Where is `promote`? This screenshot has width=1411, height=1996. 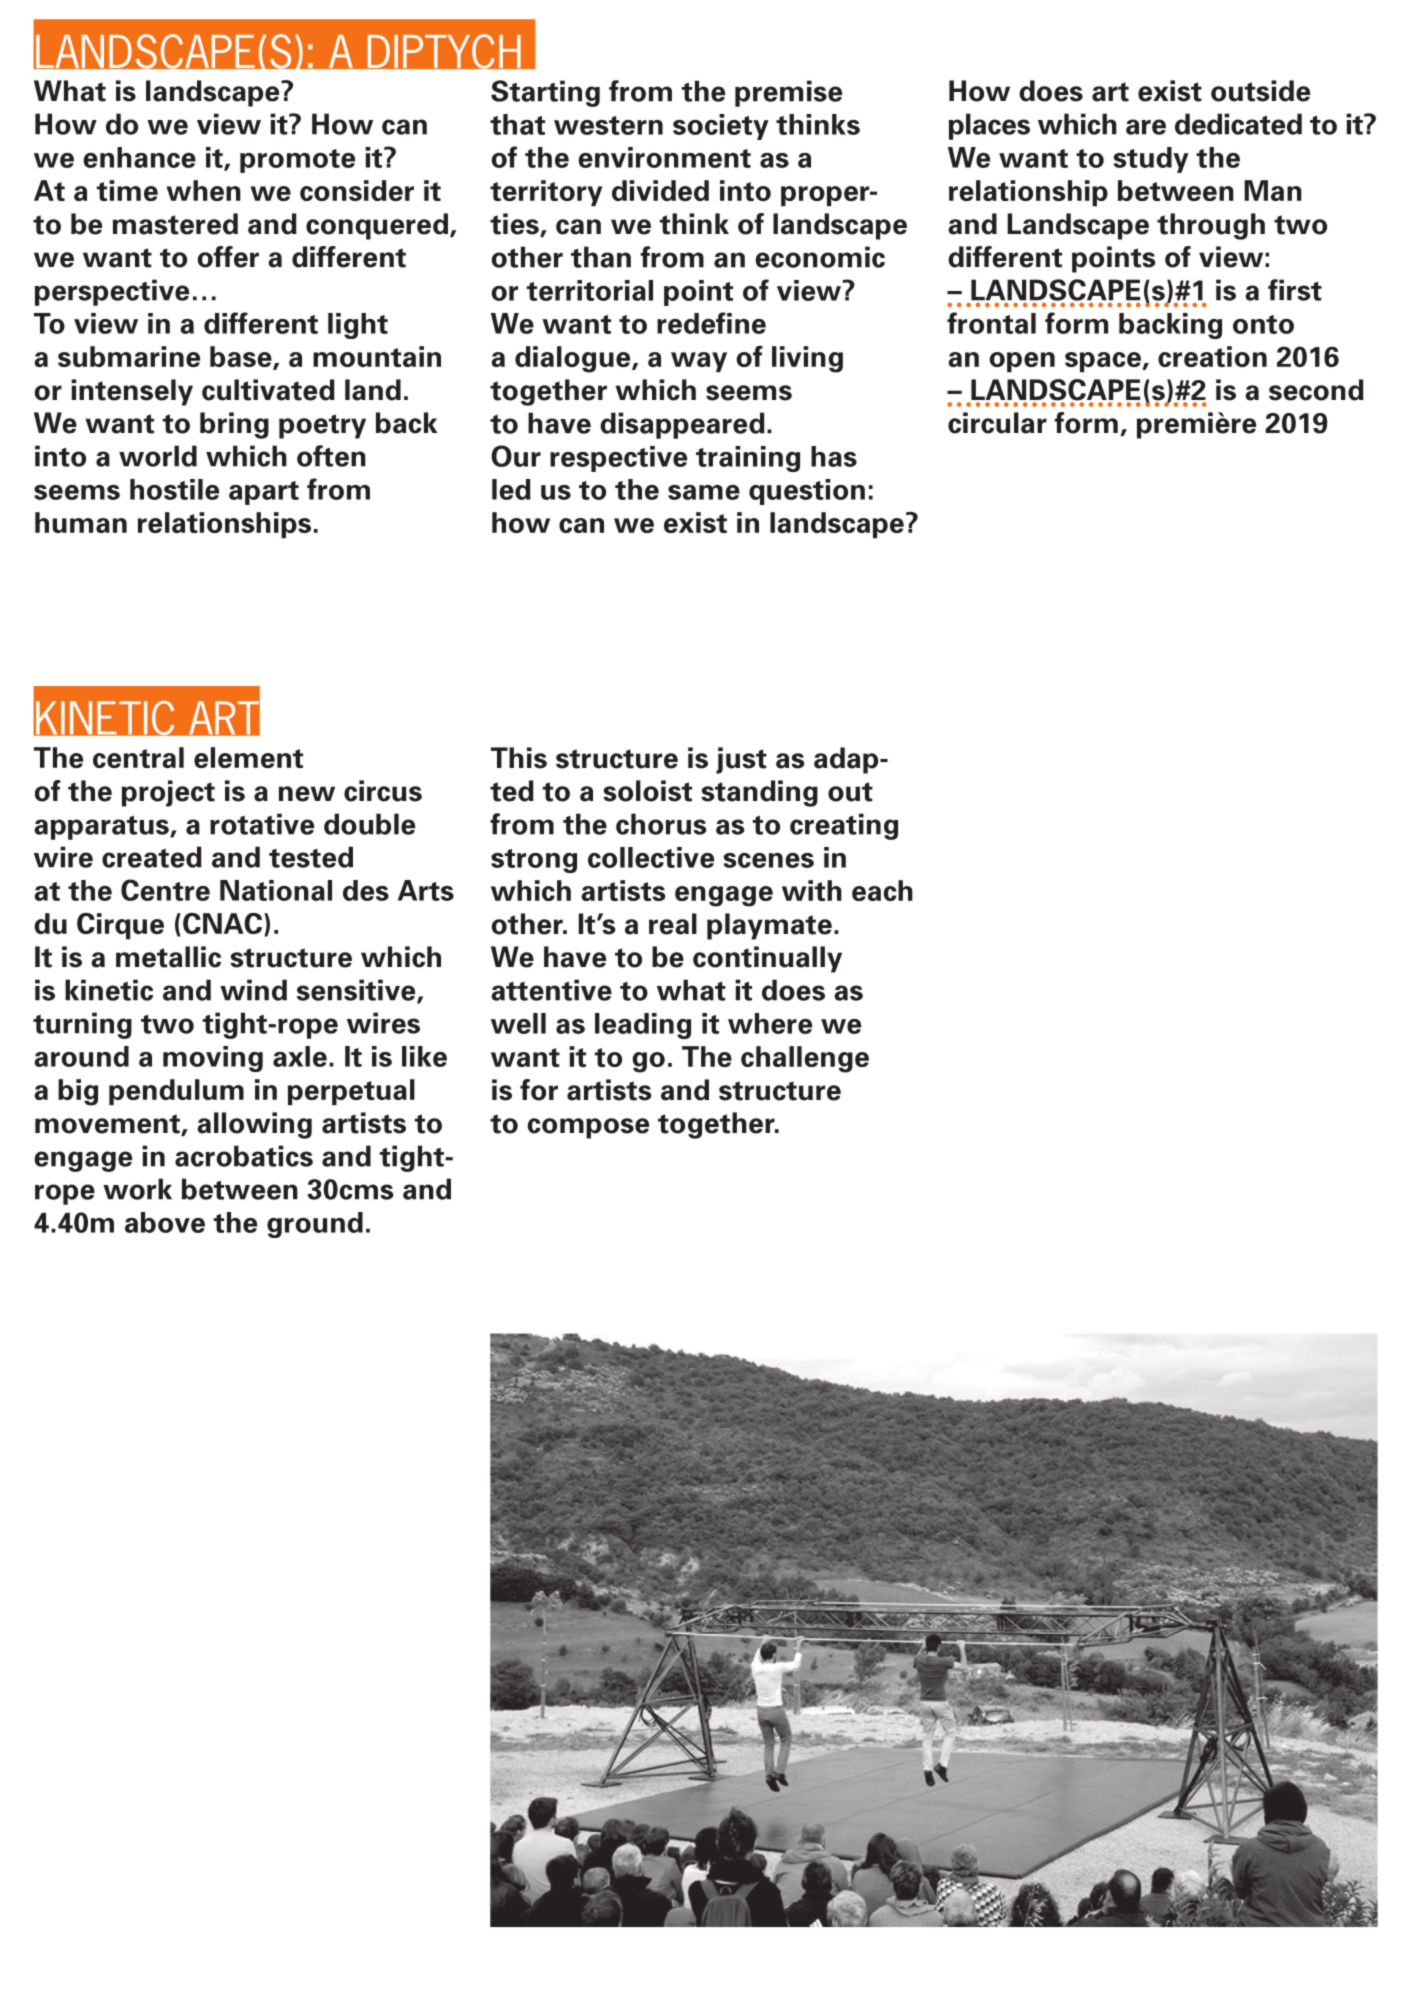 promote is located at coordinates (297, 161).
